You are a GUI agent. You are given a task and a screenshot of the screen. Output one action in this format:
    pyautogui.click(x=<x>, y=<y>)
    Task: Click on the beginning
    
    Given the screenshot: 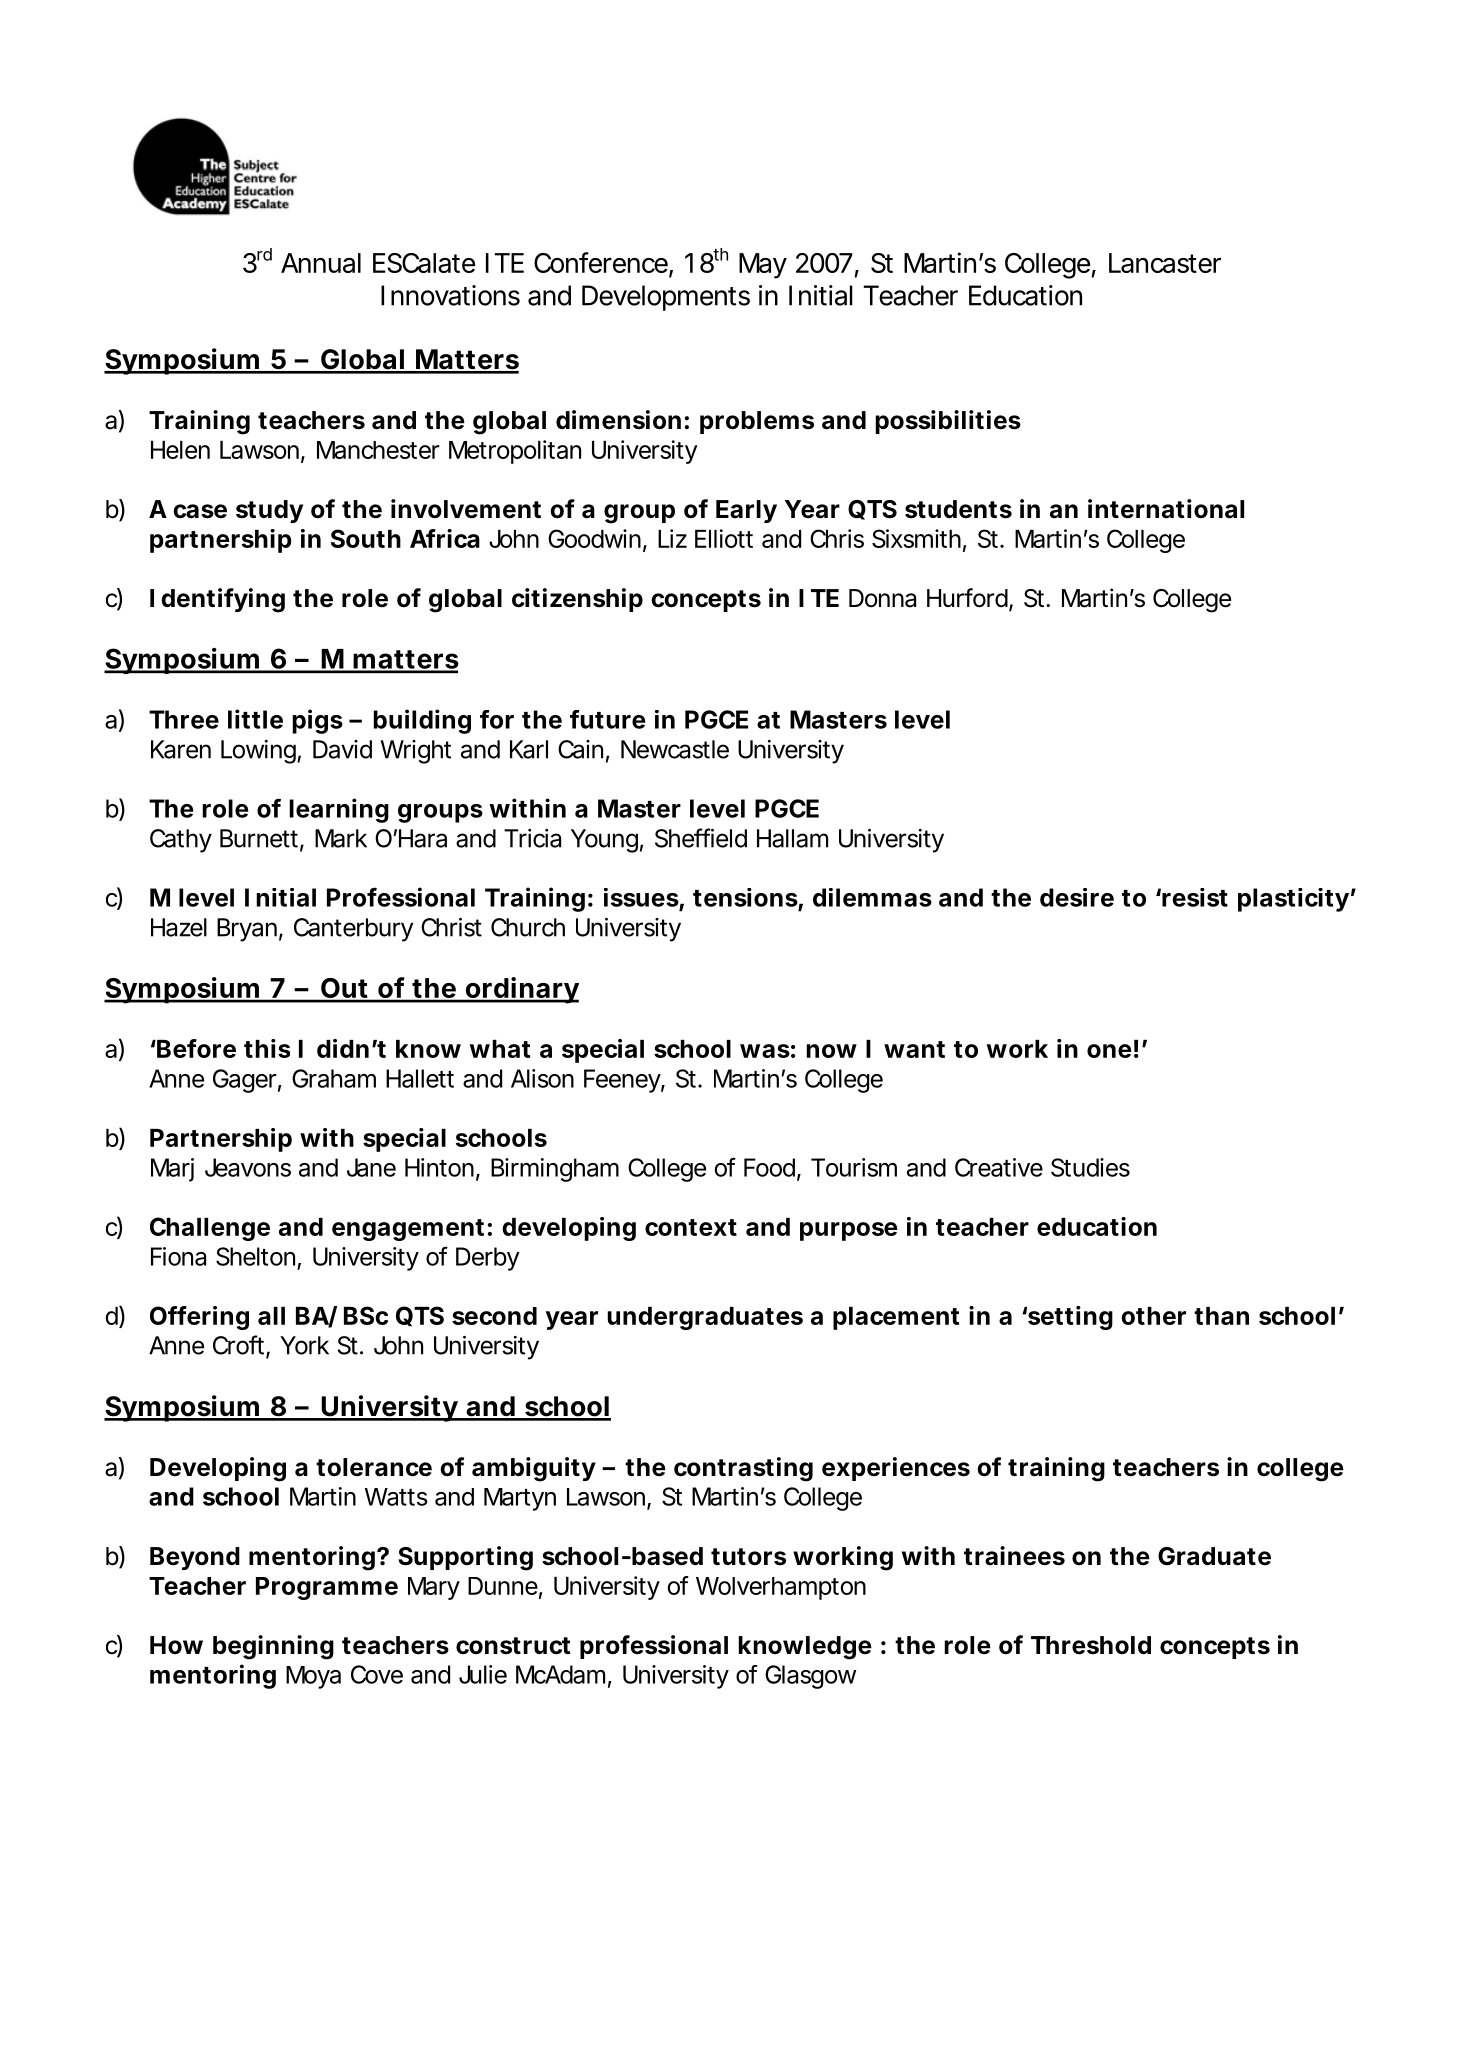 What is the action you would take?
    pyautogui.click(x=273, y=1647)
